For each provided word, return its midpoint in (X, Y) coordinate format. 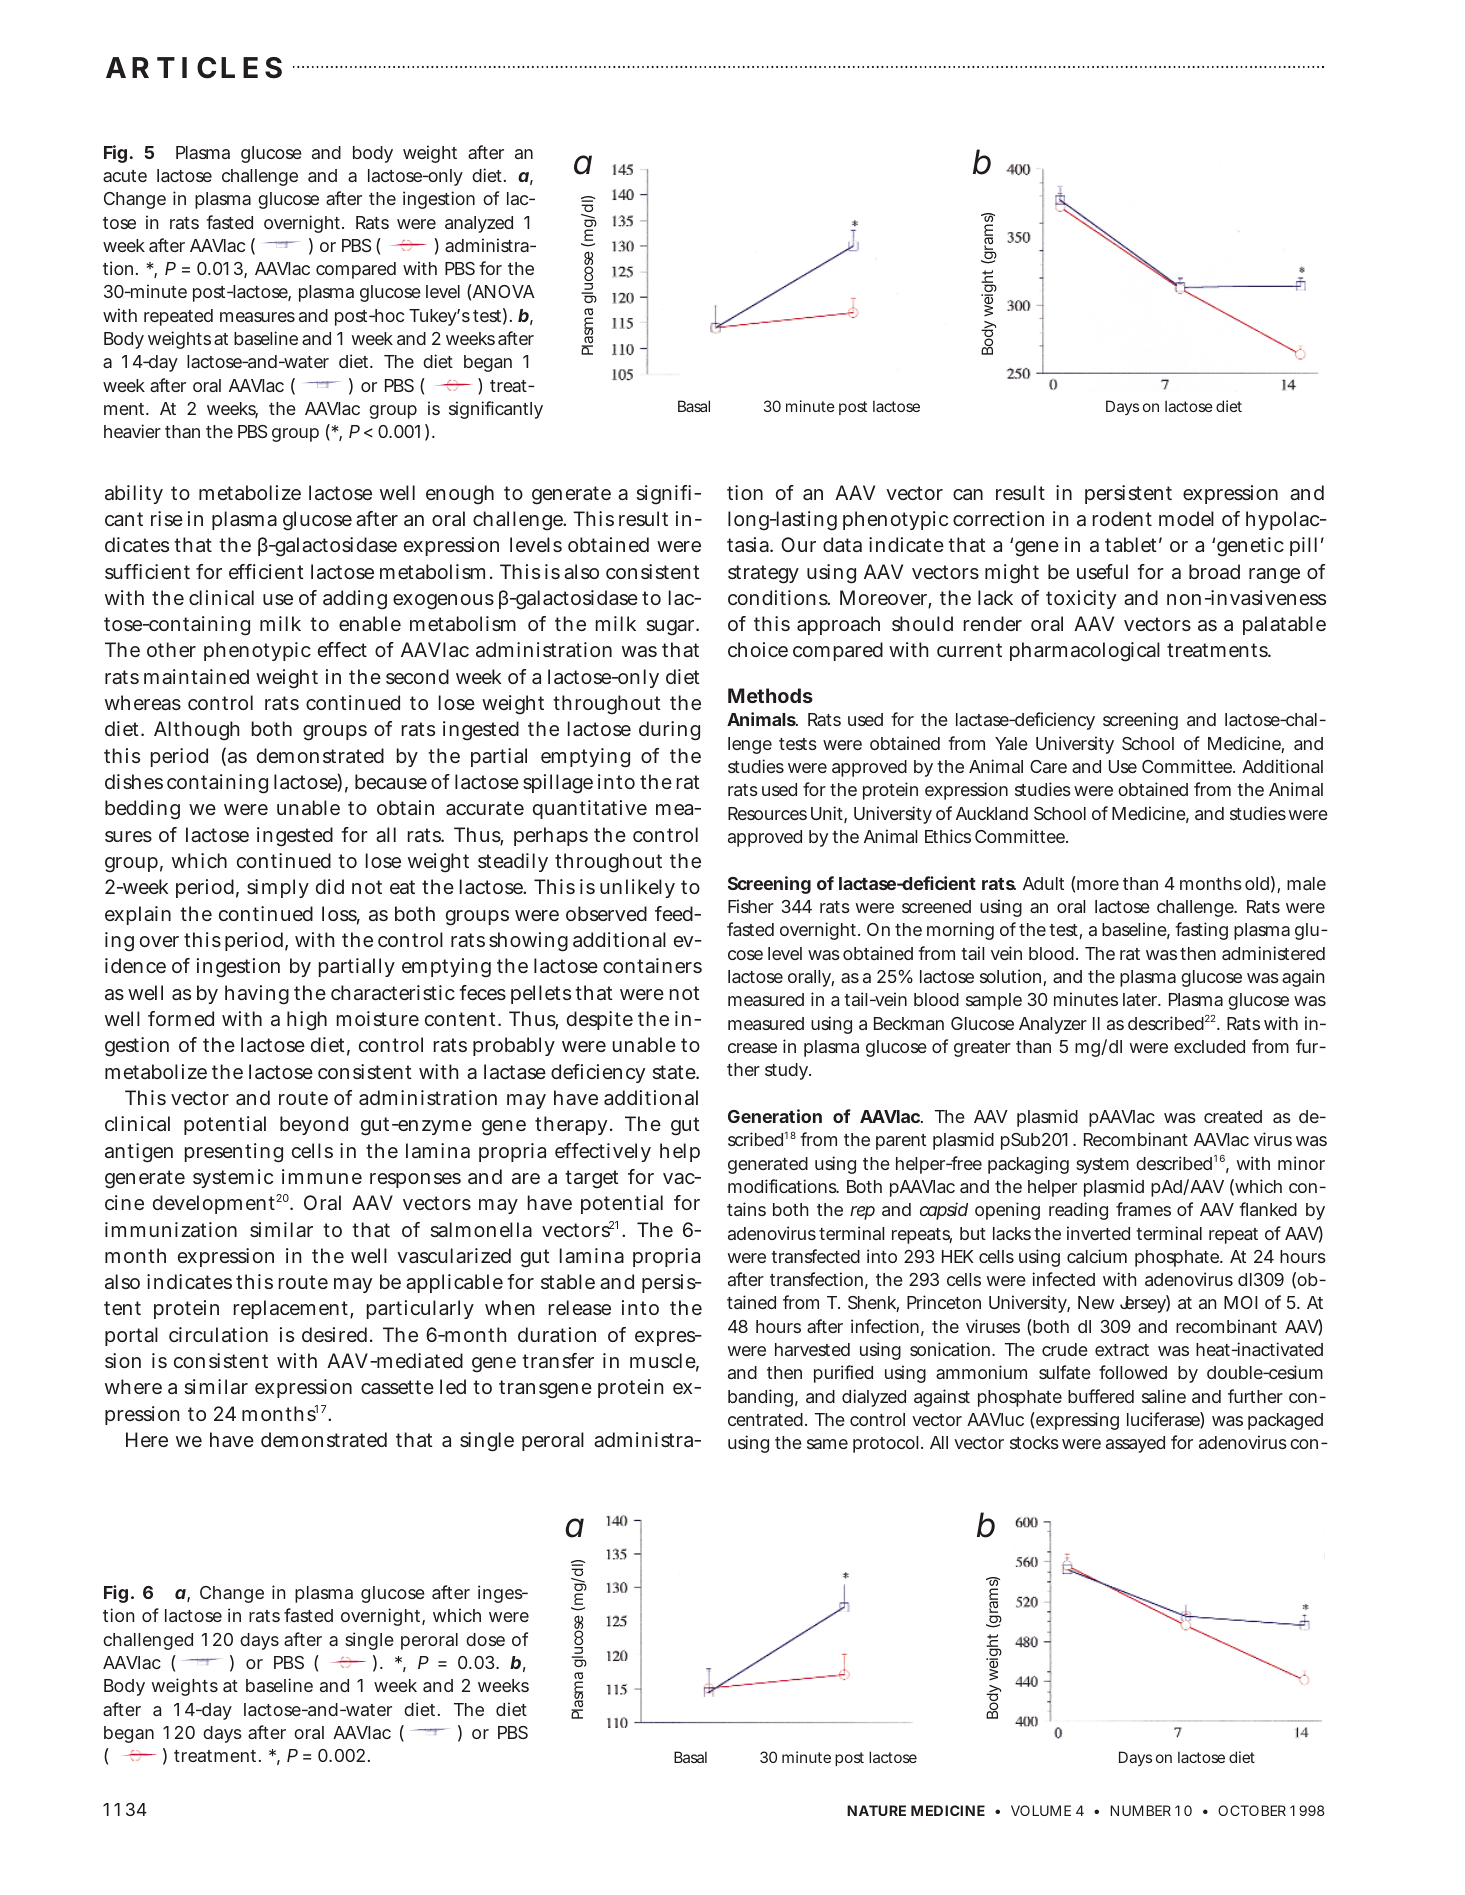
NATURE (876, 1810)
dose (485, 1639)
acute (125, 176)
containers (652, 965)
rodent (1122, 518)
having (257, 995)
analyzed (479, 224)
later (1142, 999)
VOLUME (1041, 1810)
